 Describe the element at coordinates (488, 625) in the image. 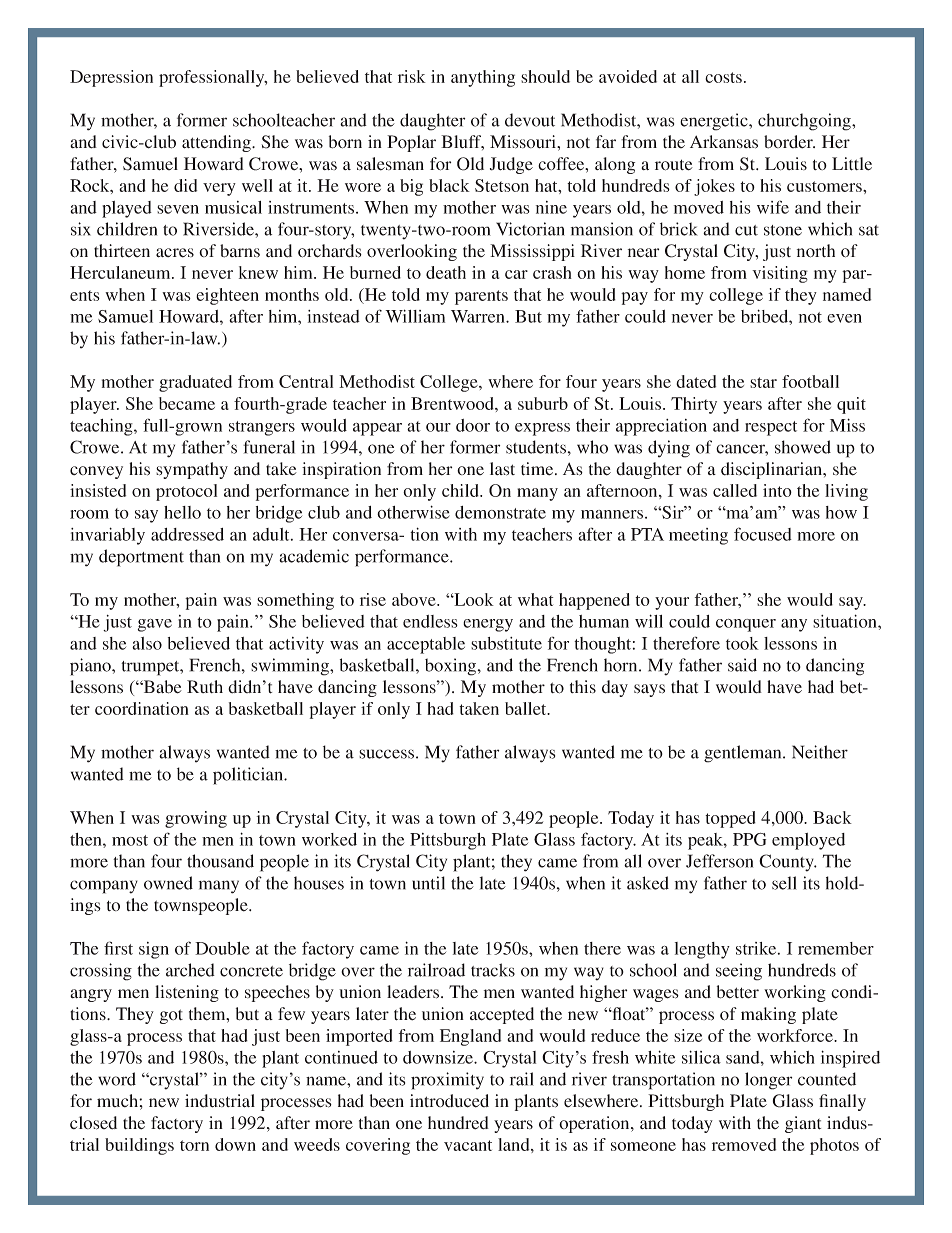

I see `energy` at that location.
